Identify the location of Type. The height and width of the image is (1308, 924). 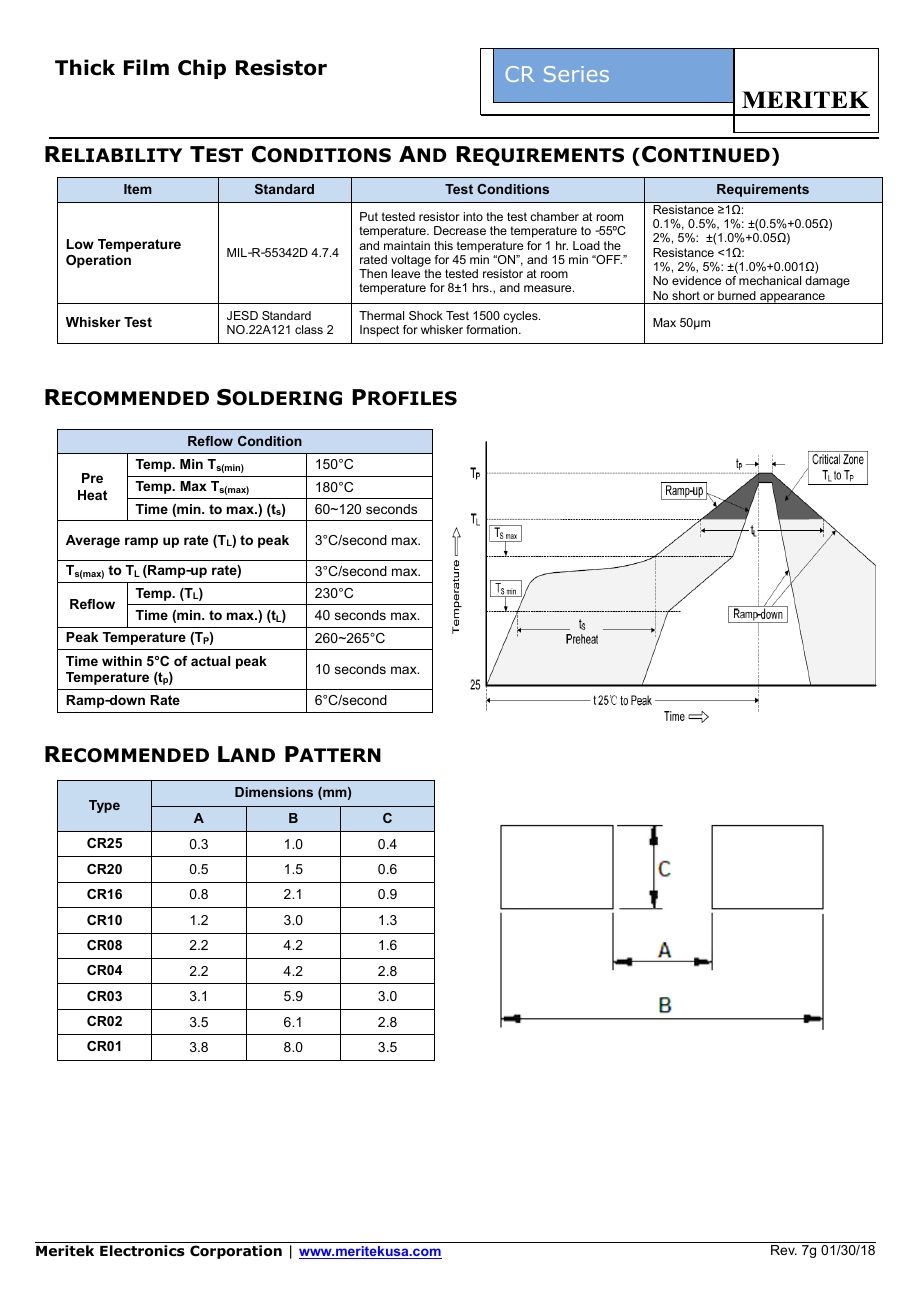
(104, 806).
